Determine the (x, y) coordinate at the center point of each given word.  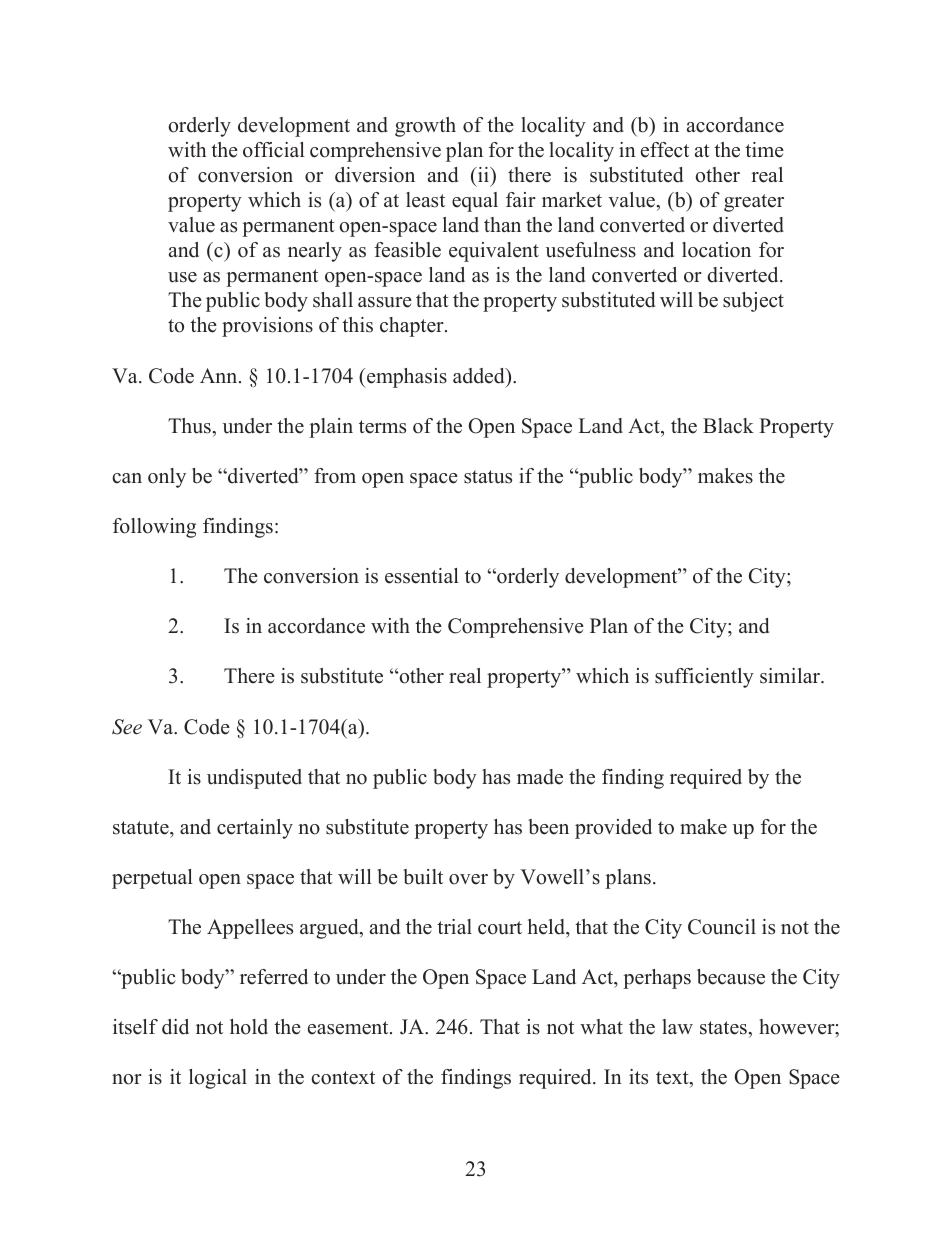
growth (425, 127)
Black (728, 426)
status (488, 477)
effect (665, 150)
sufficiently (704, 678)
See (127, 727)
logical (218, 1079)
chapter (413, 327)
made (540, 777)
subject (753, 302)
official (274, 150)
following (154, 528)
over (468, 879)
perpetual (152, 879)
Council (722, 927)
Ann (220, 375)
